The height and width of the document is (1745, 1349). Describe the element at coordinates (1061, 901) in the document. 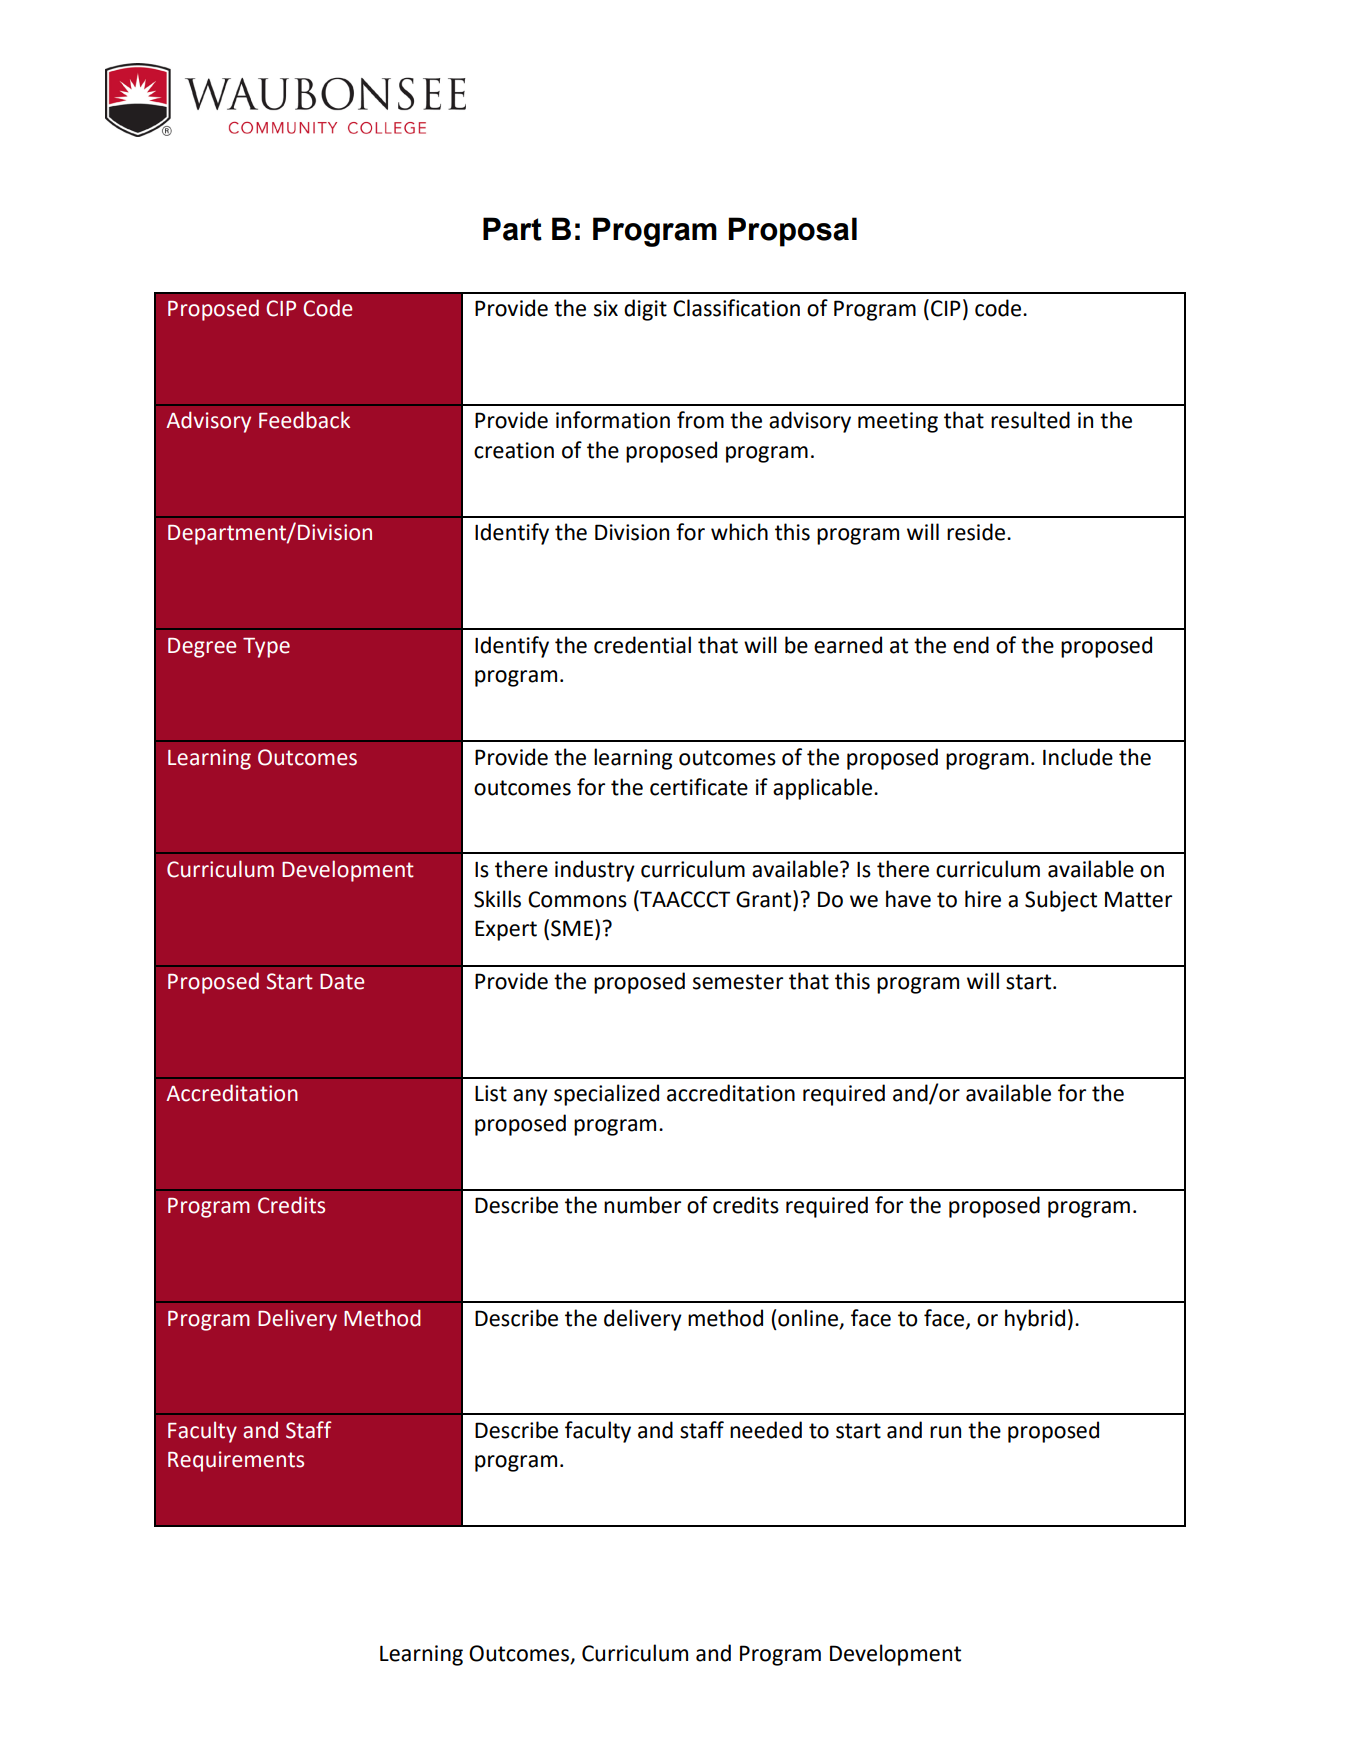

I see `Subject` at that location.
